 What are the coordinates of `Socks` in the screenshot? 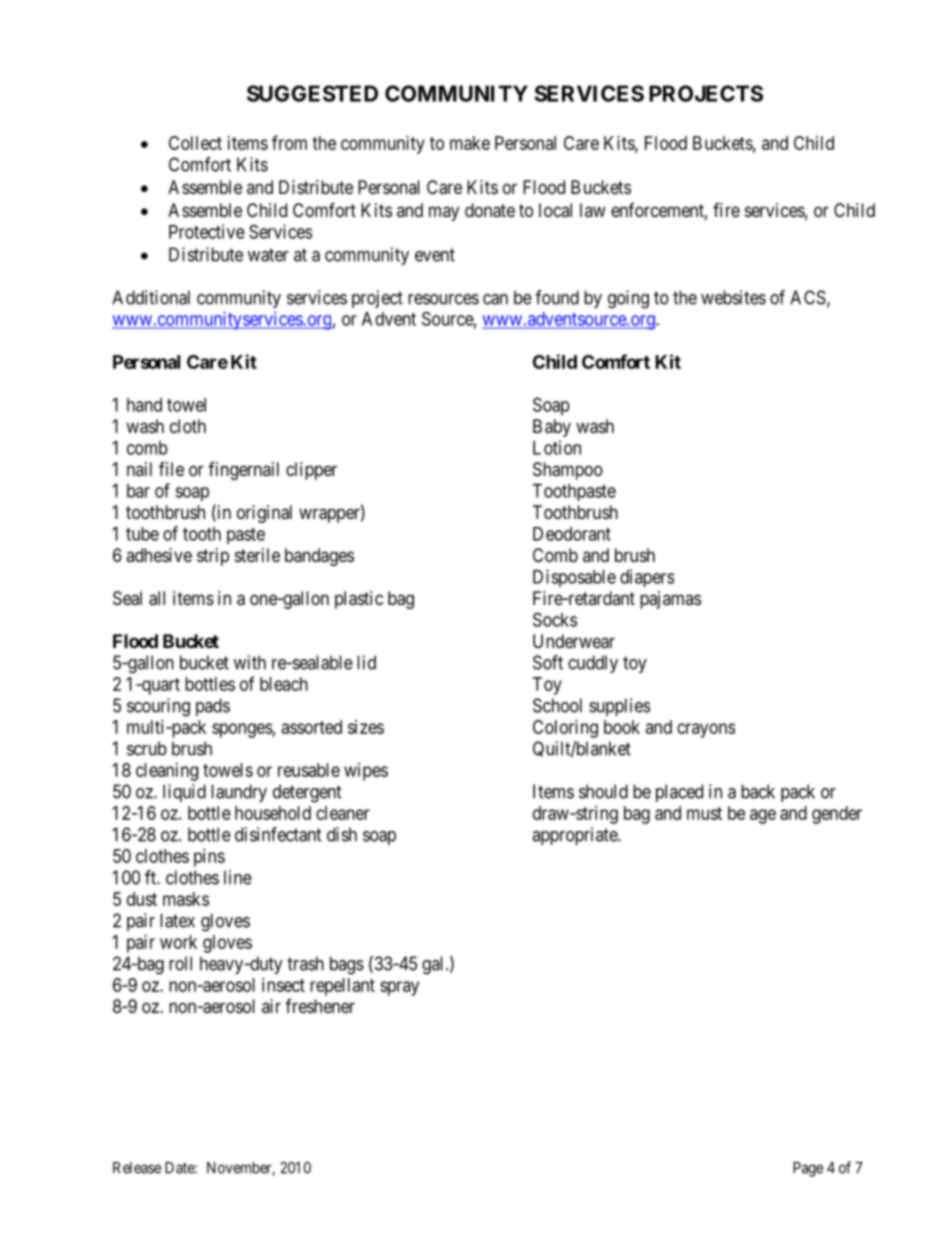 It's located at (555, 619).
